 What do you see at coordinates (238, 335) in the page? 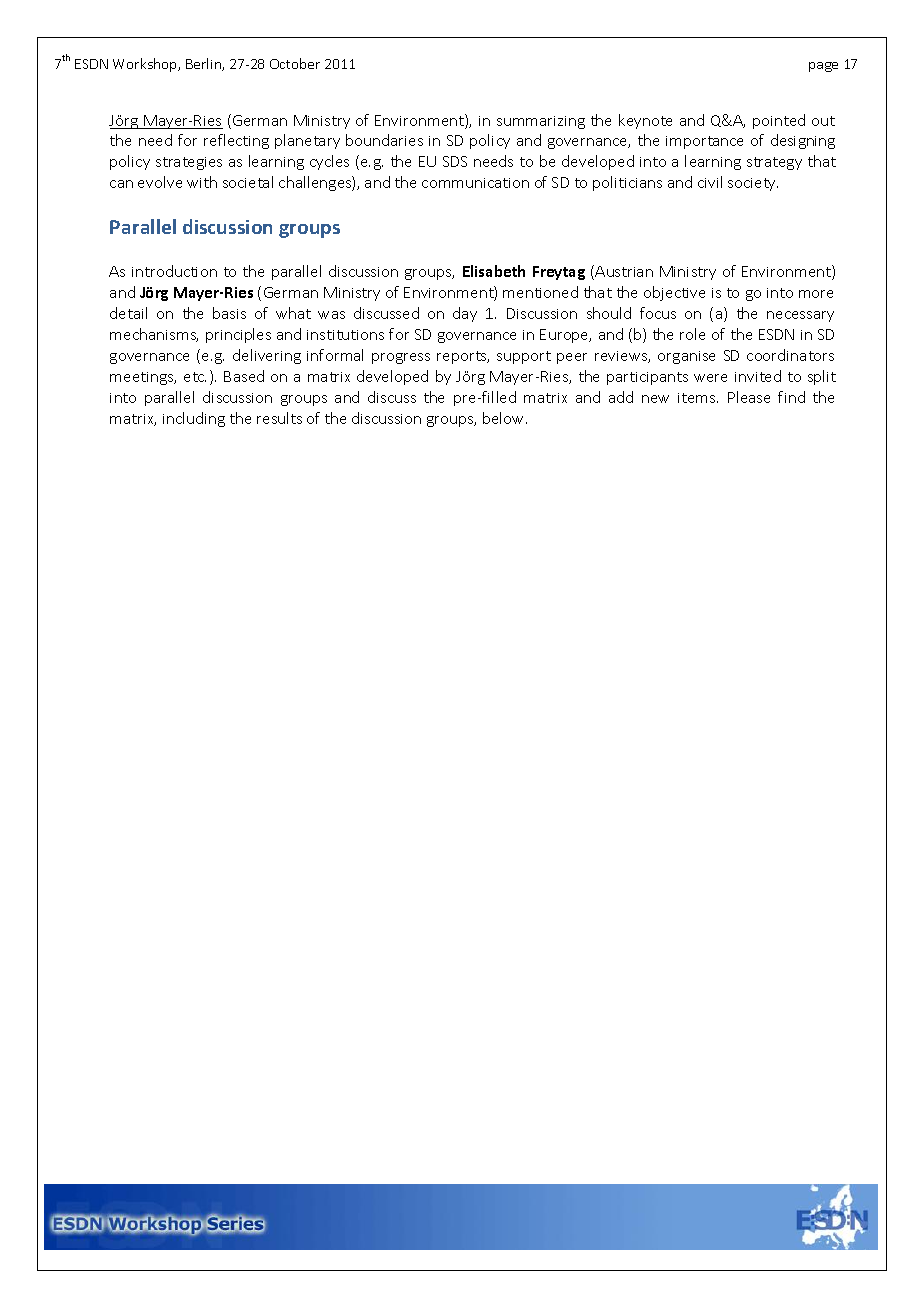
I see `principles` at bounding box center [238, 335].
